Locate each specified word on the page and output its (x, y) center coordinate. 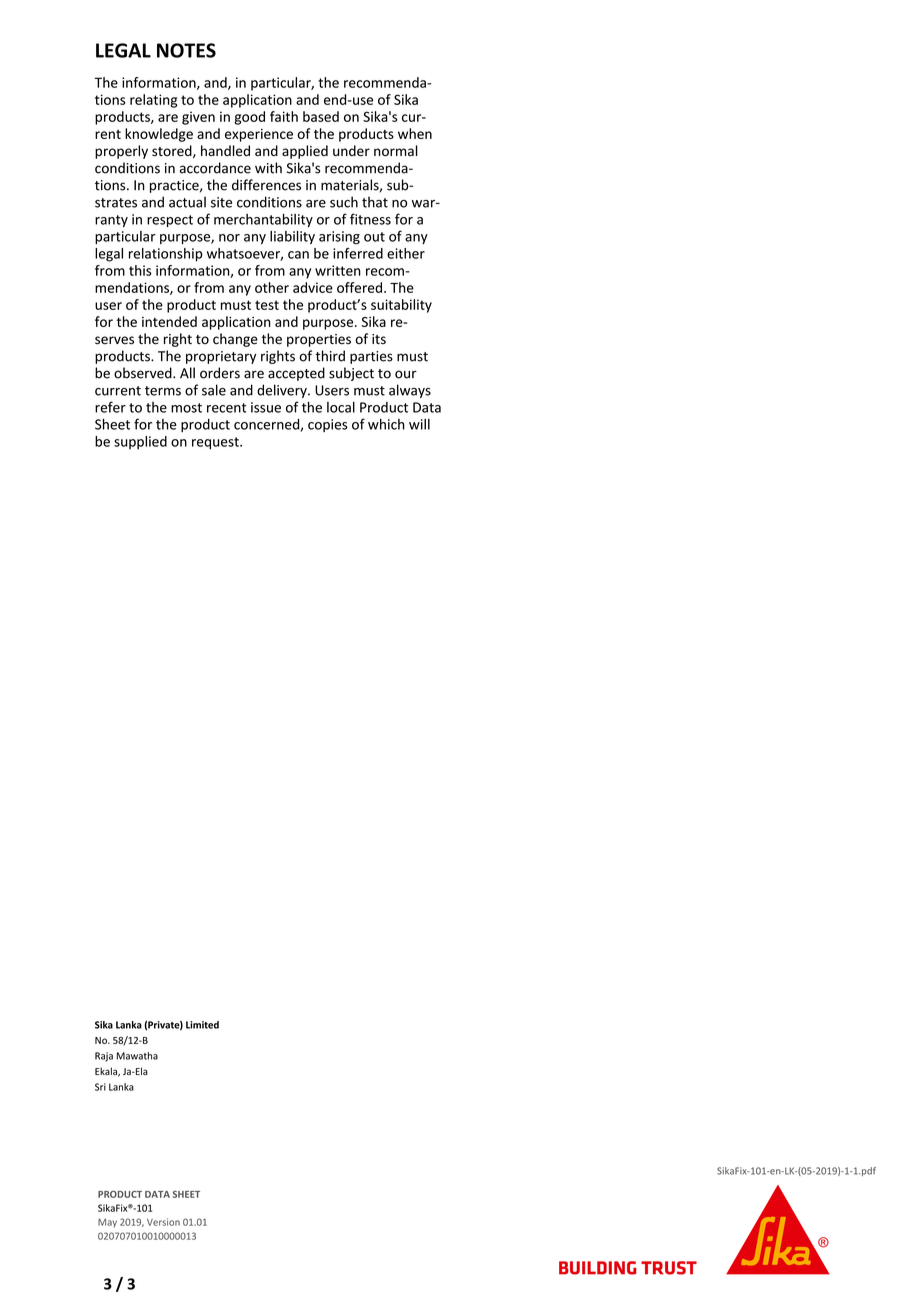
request (216, 443)
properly (121, 152)
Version (163, 1222)
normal (396, 150)
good (249, 118)
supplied (140, 443)
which (386, 424)
